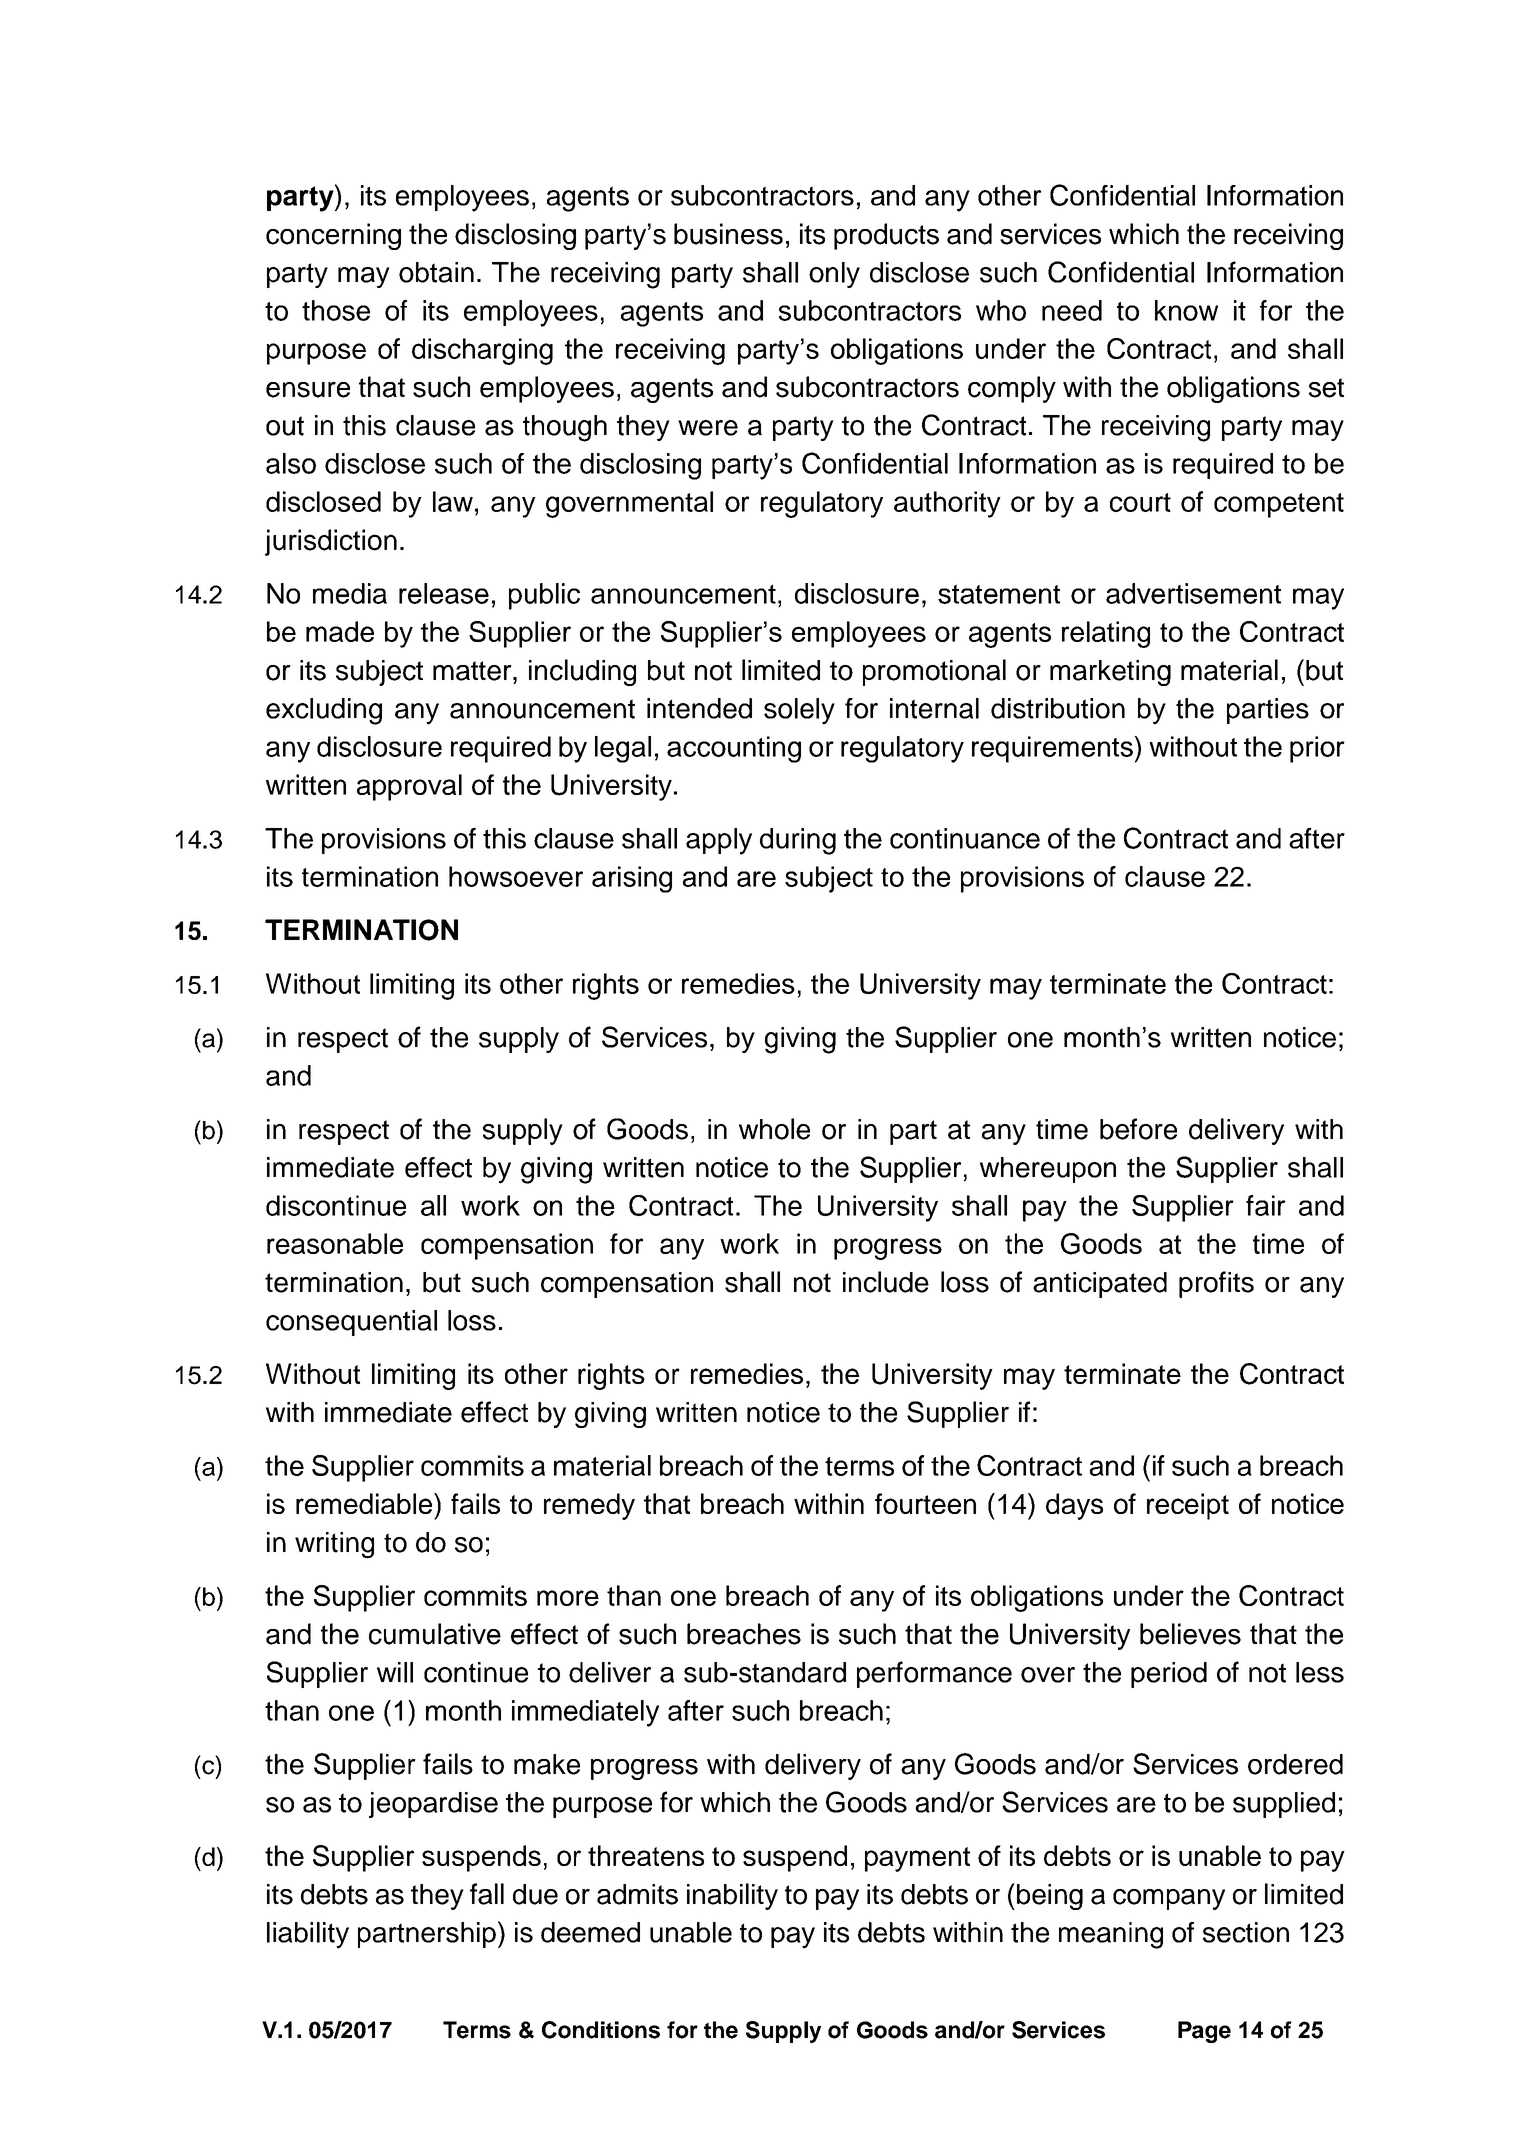 The width and height of the screenshot is (1518, 2147). I want to click on matter, so click(473, 671).
